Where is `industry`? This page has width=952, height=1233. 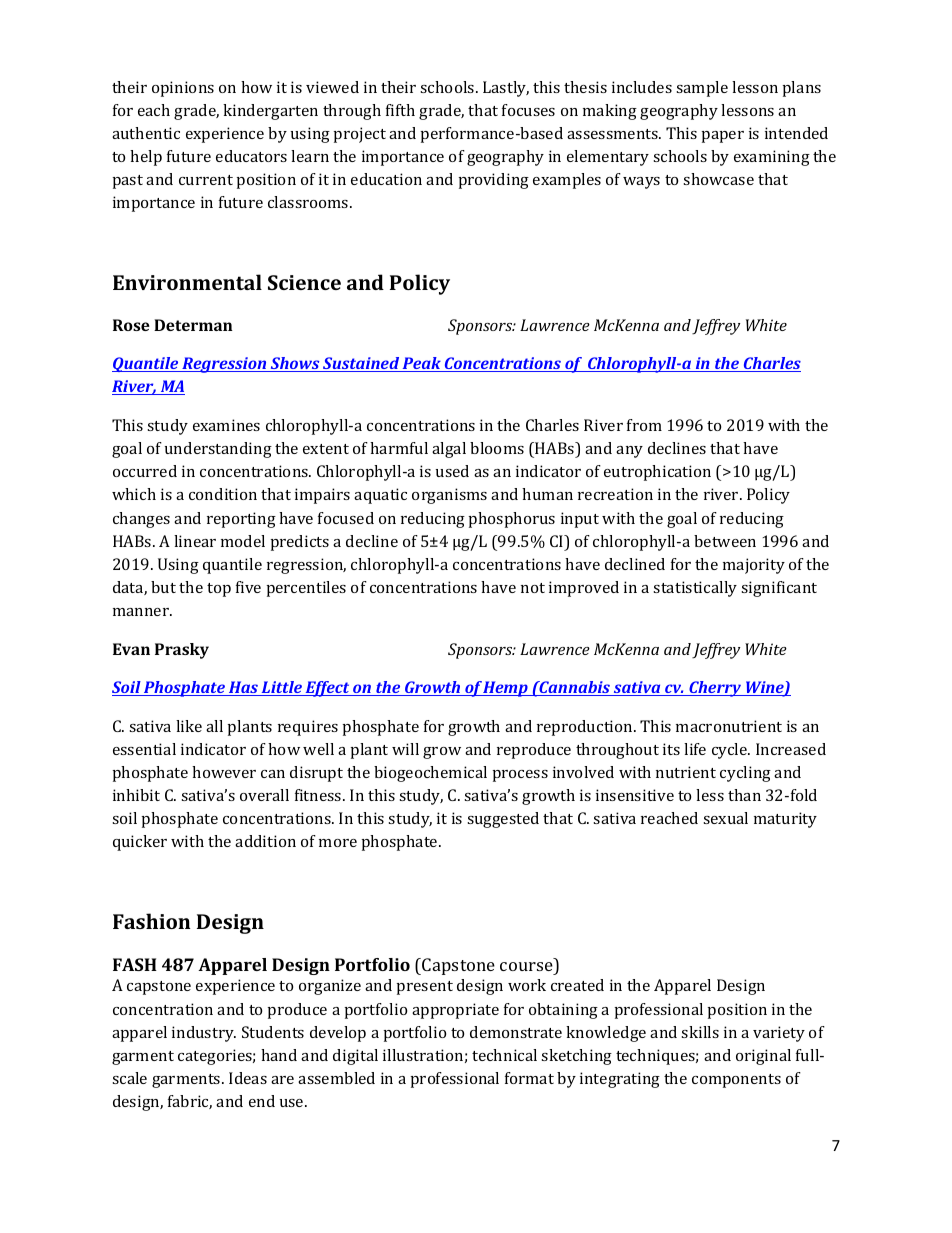 industry is located at coordinates (204, 1034).
